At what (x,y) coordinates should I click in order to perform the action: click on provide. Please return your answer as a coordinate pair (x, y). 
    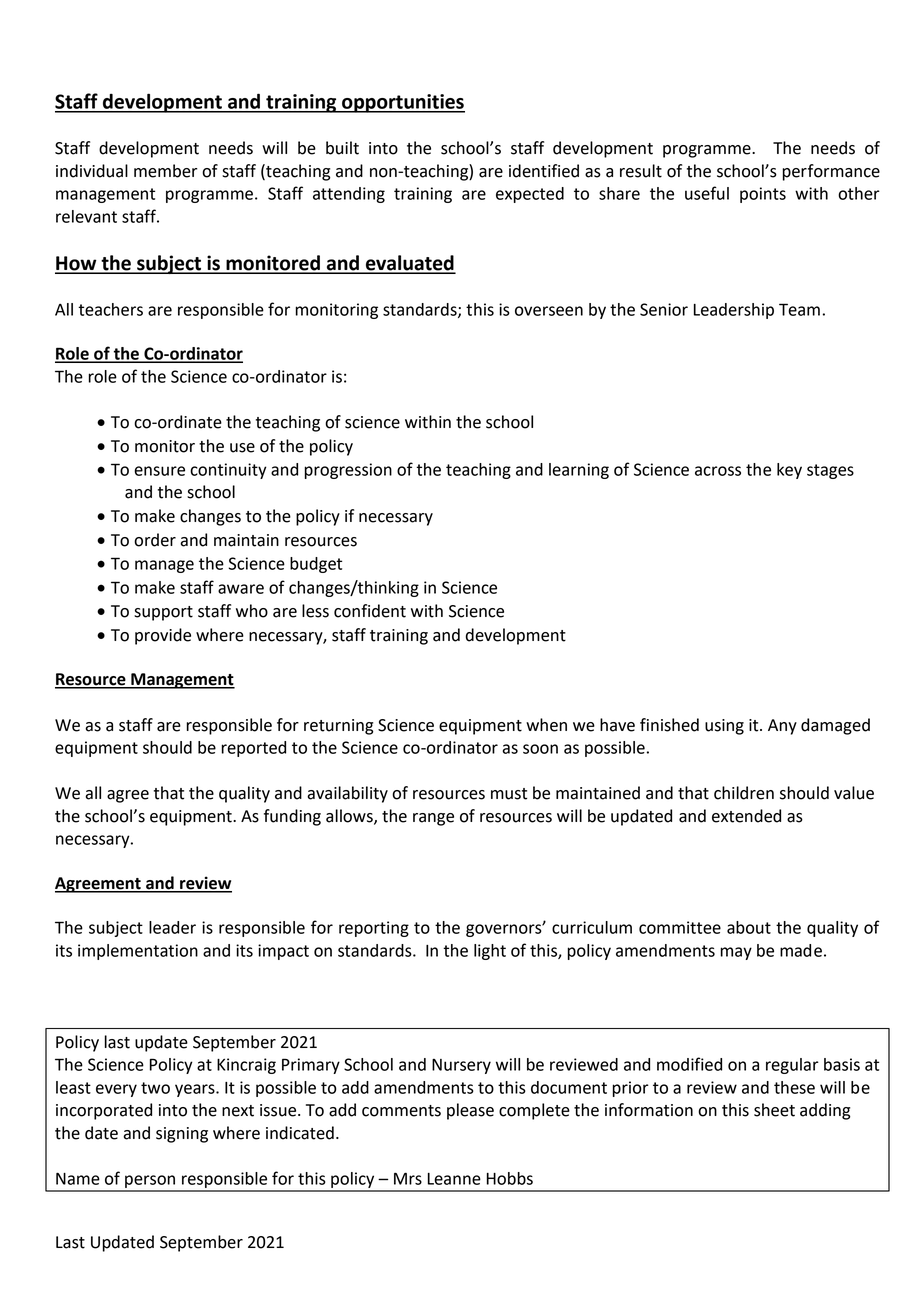
    Looking at the image, I should click on (163, 636).
